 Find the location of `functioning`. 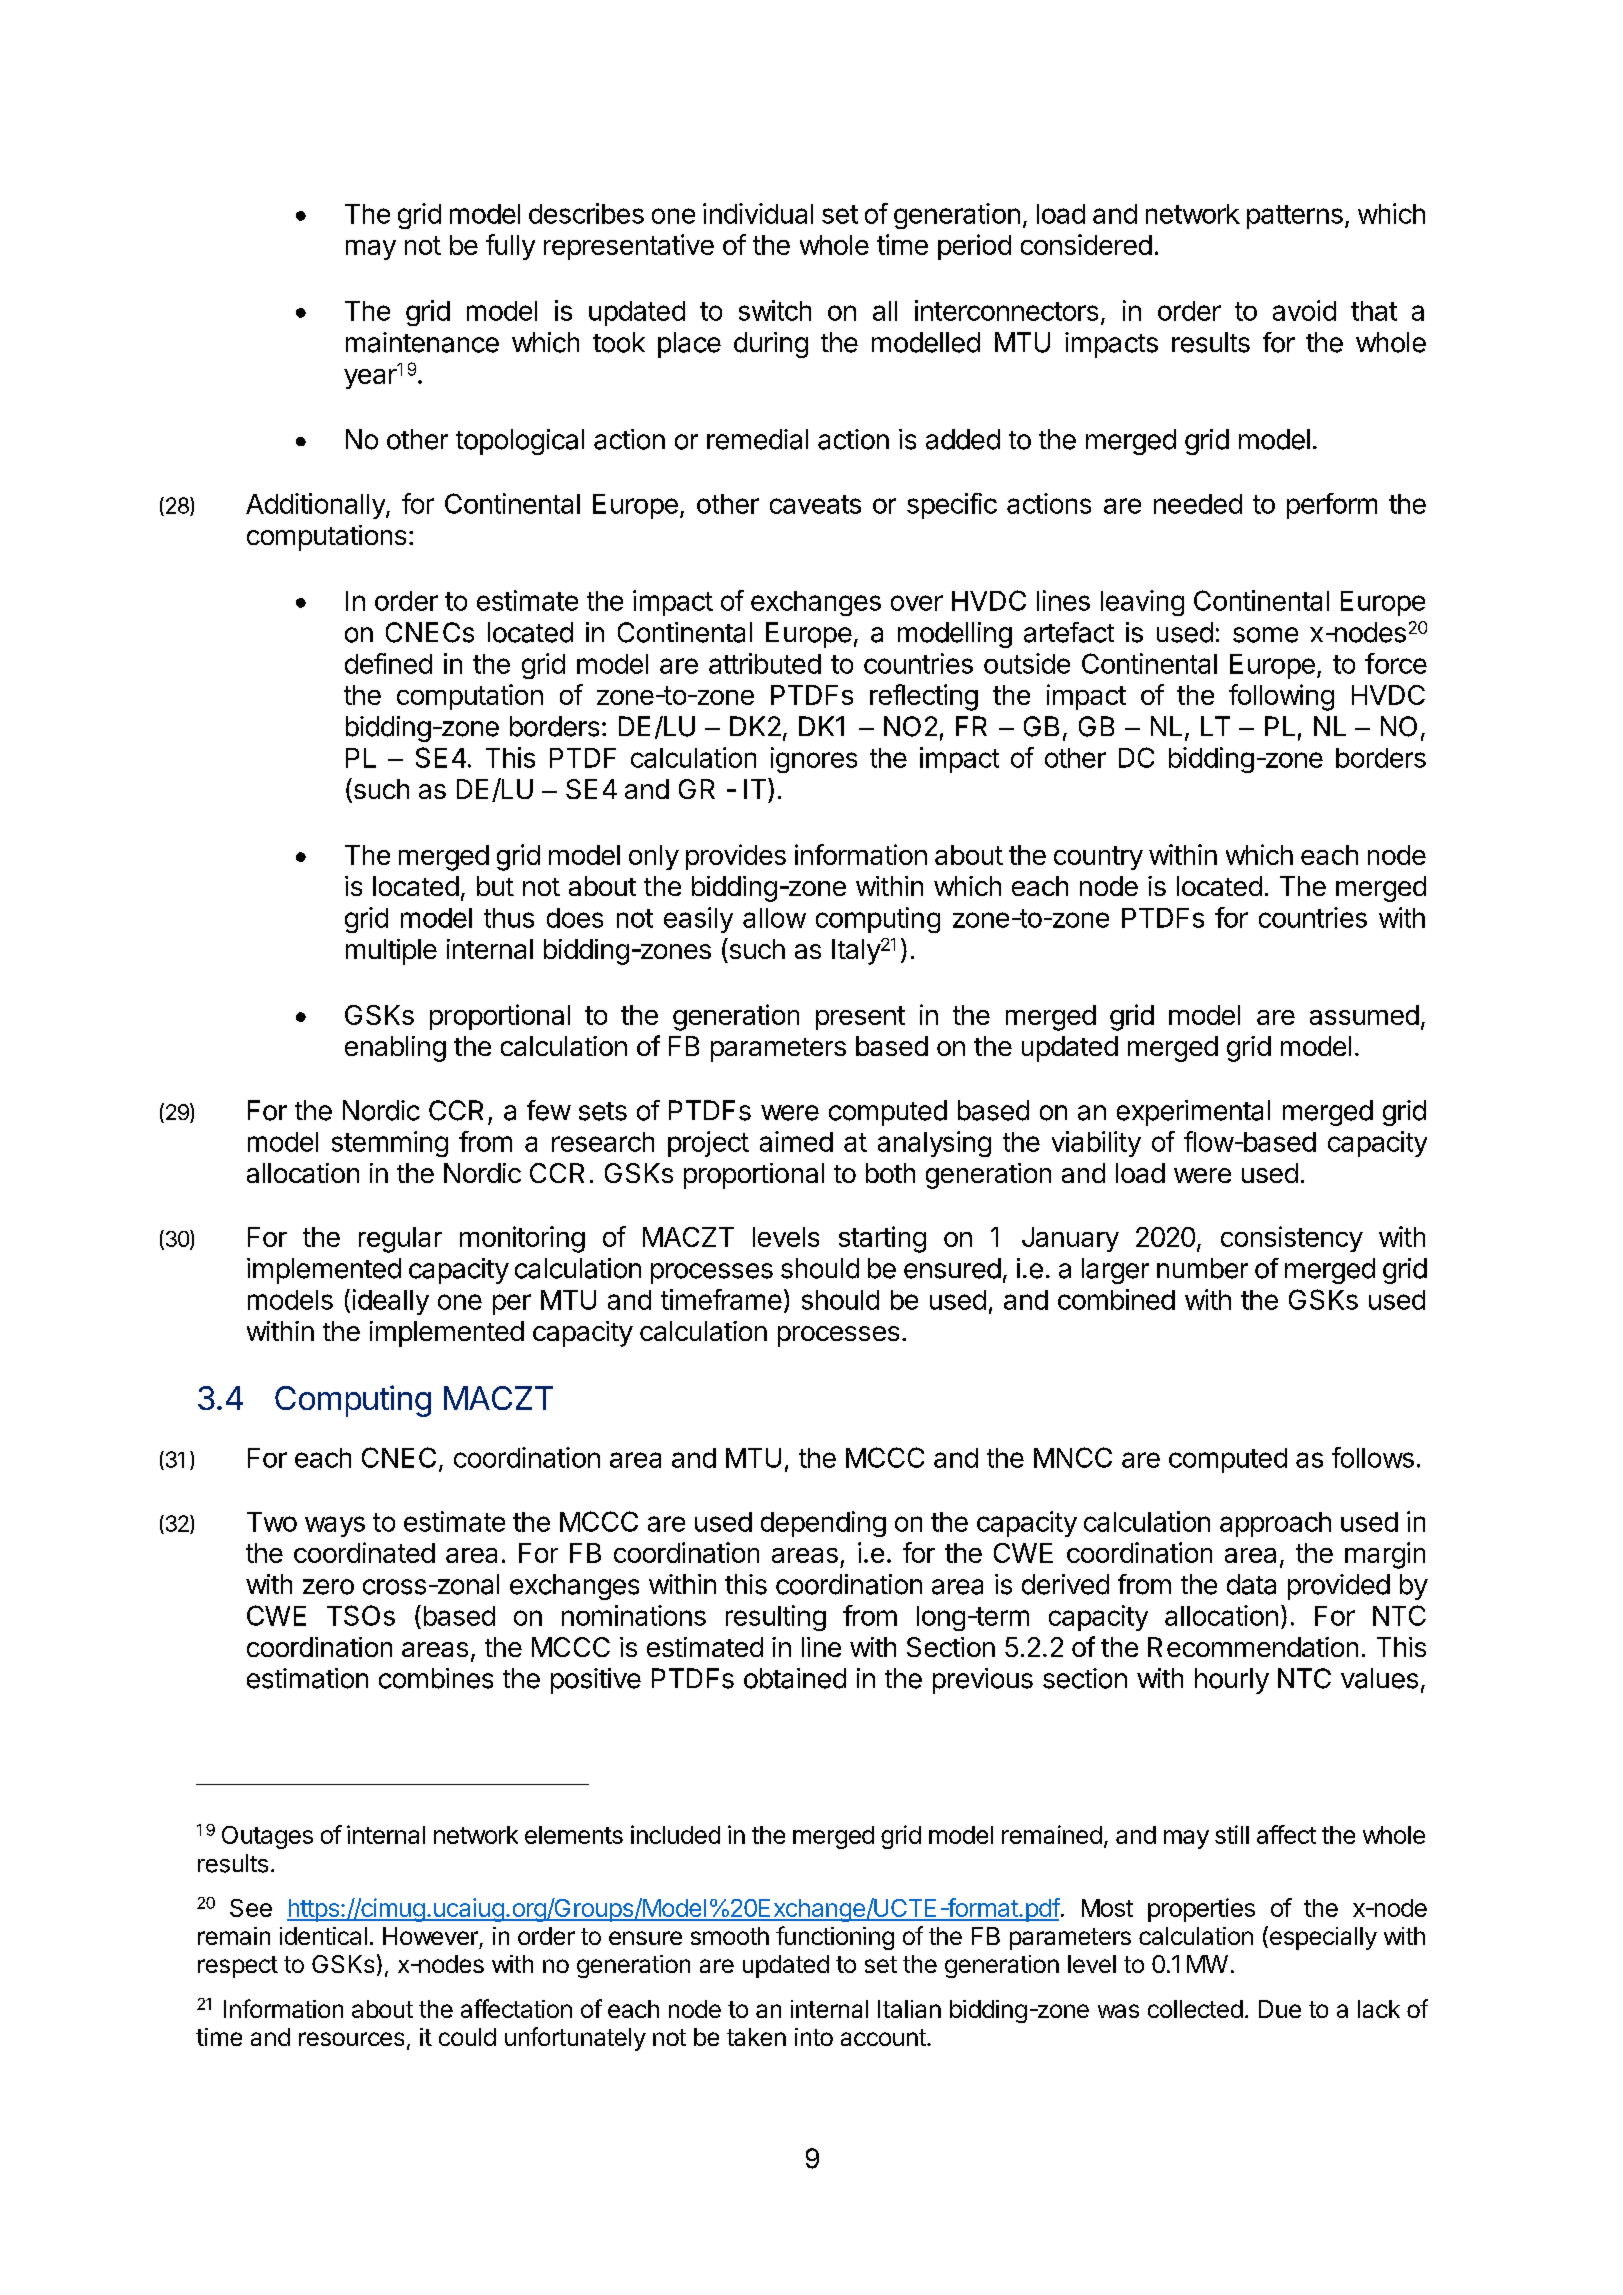

functioning is located at coordinates (835, 1938).
